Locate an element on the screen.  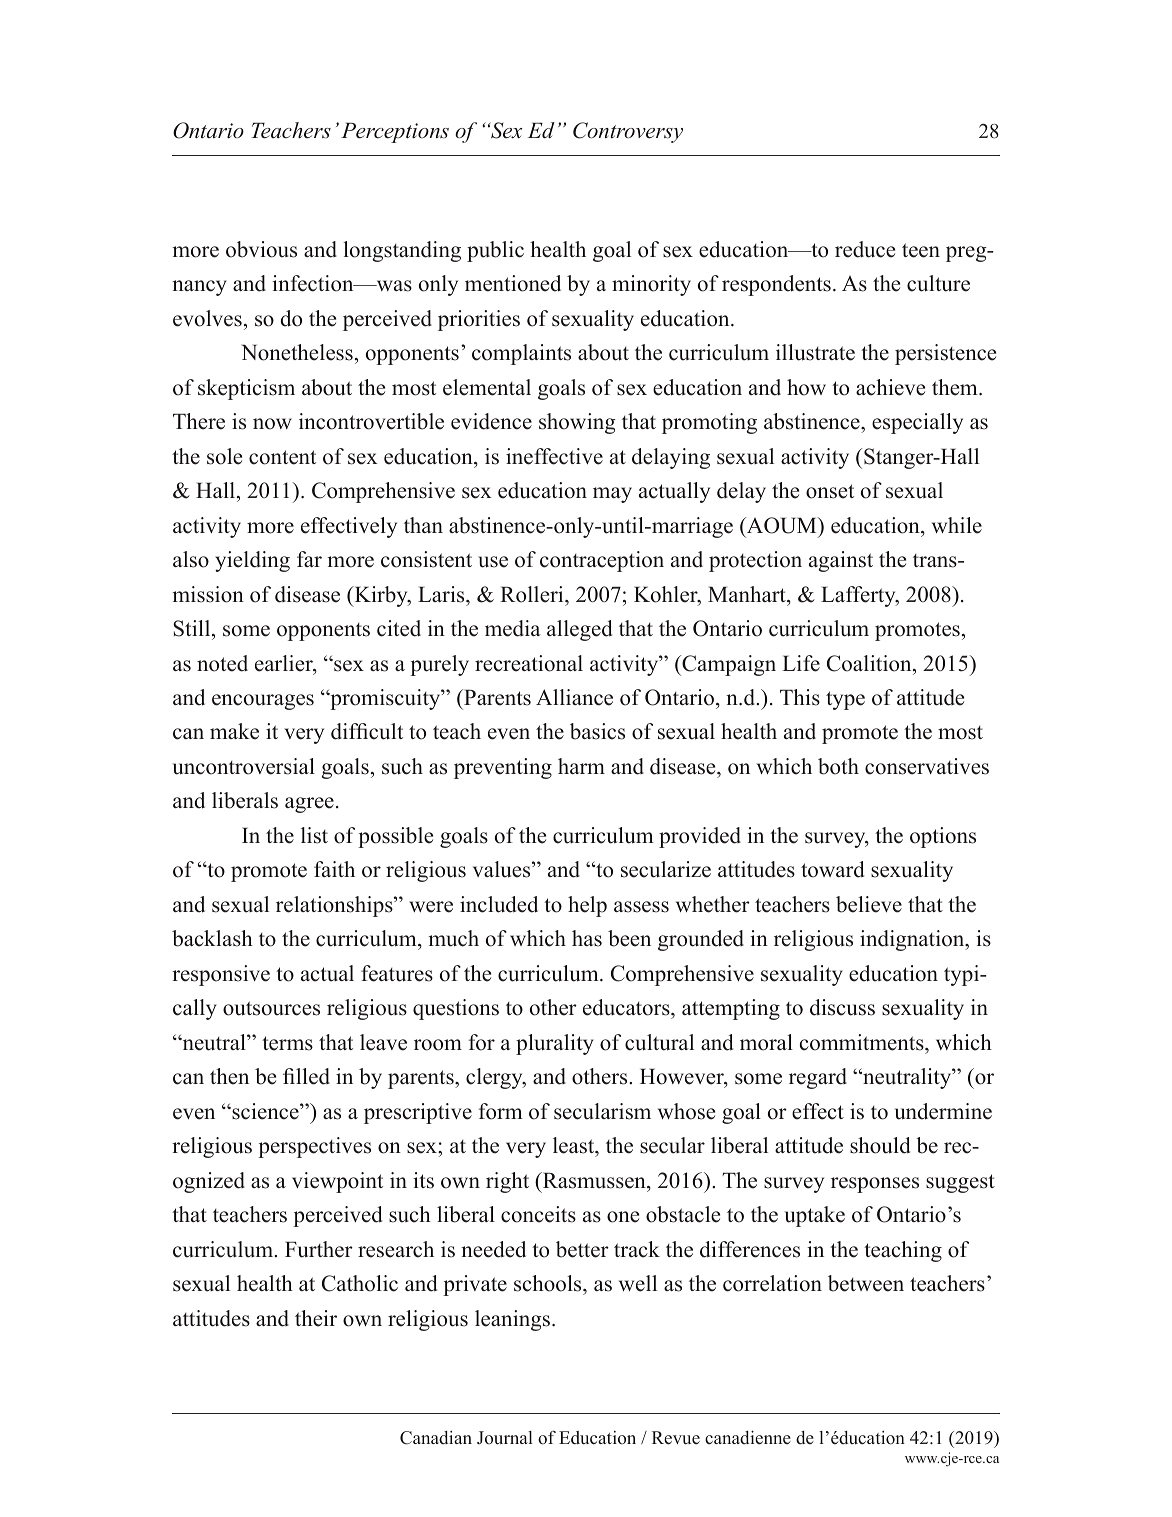
onset is located at coordinates (830, 491).
